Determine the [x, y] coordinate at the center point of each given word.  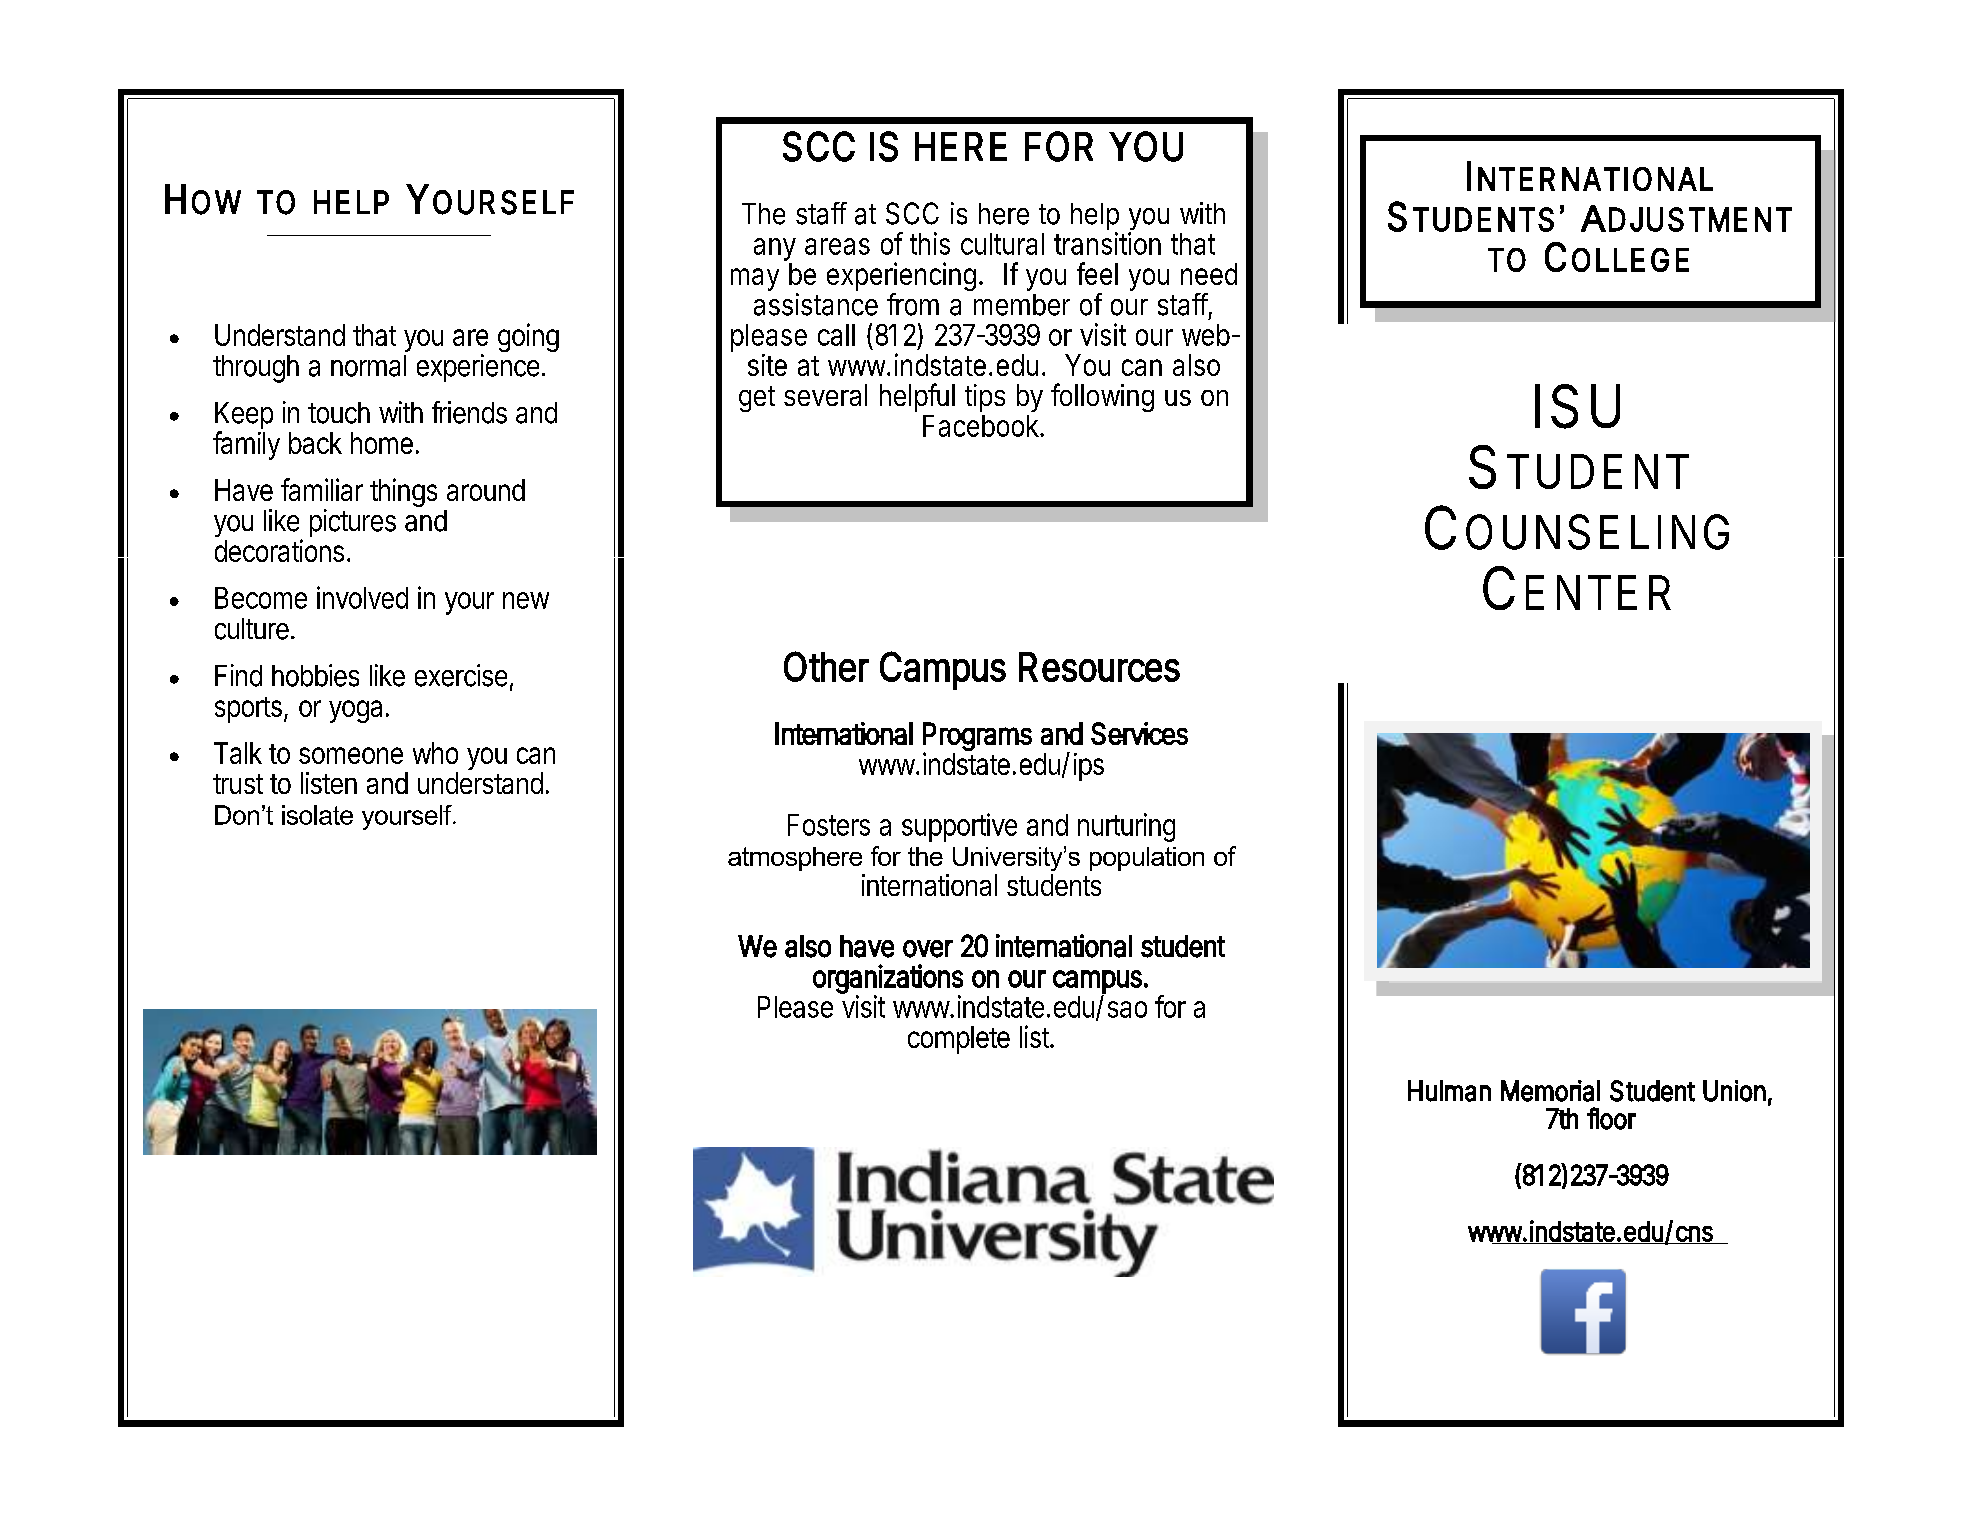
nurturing [1126, 827]
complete [959, 1040]
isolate [317, 815]
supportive [959, 827]
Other [826, 666]
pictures [353, 523]
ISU [1577, 406]
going [528, 337]
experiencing [903, 278]
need [1209, 274]
